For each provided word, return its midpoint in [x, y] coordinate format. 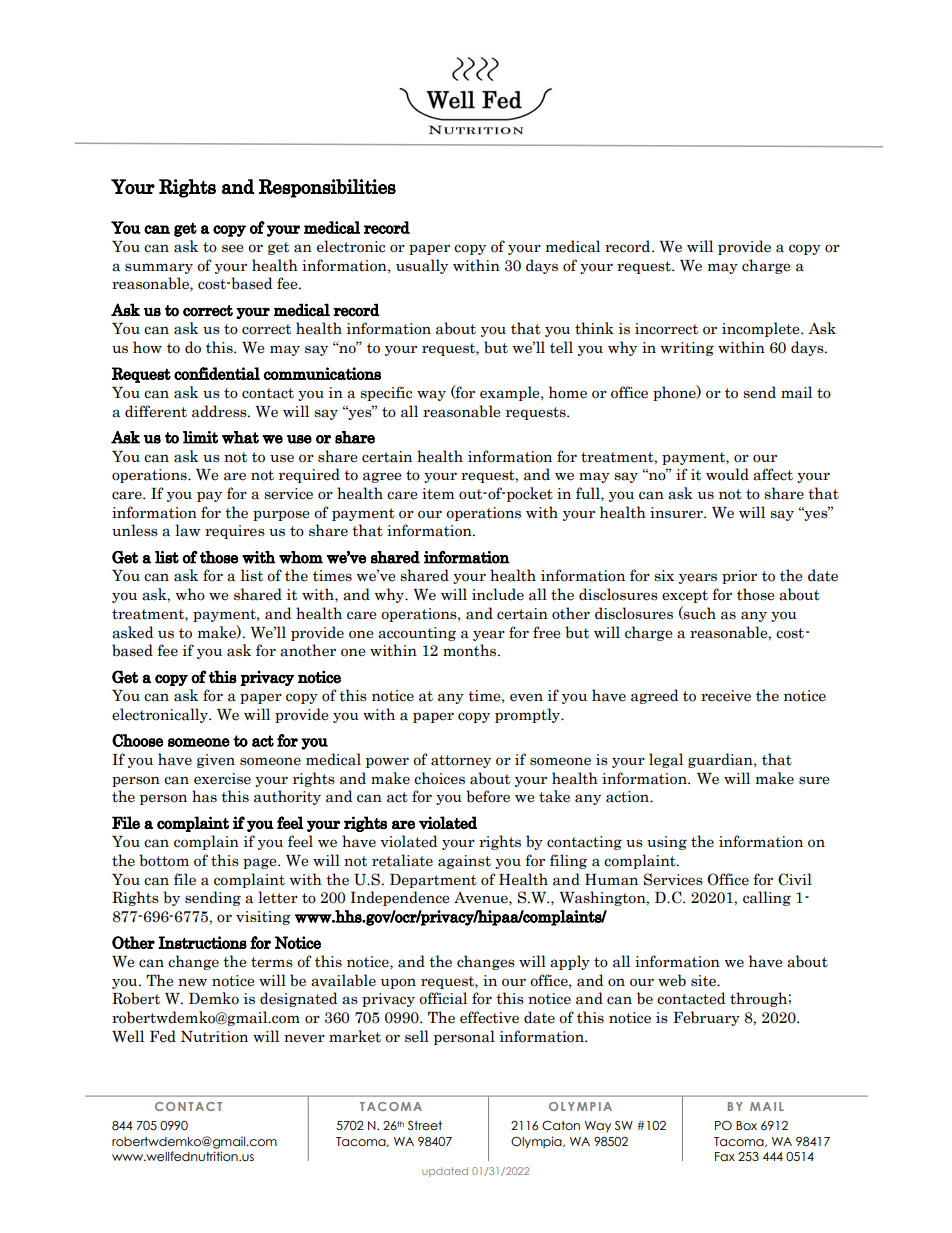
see [232, 248]
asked [132, 632]
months [471, 650]
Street [425, 1125]
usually [422, 266]
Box [746, 1125]
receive [726, 696]
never [304, 1038]
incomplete [762, 329]
